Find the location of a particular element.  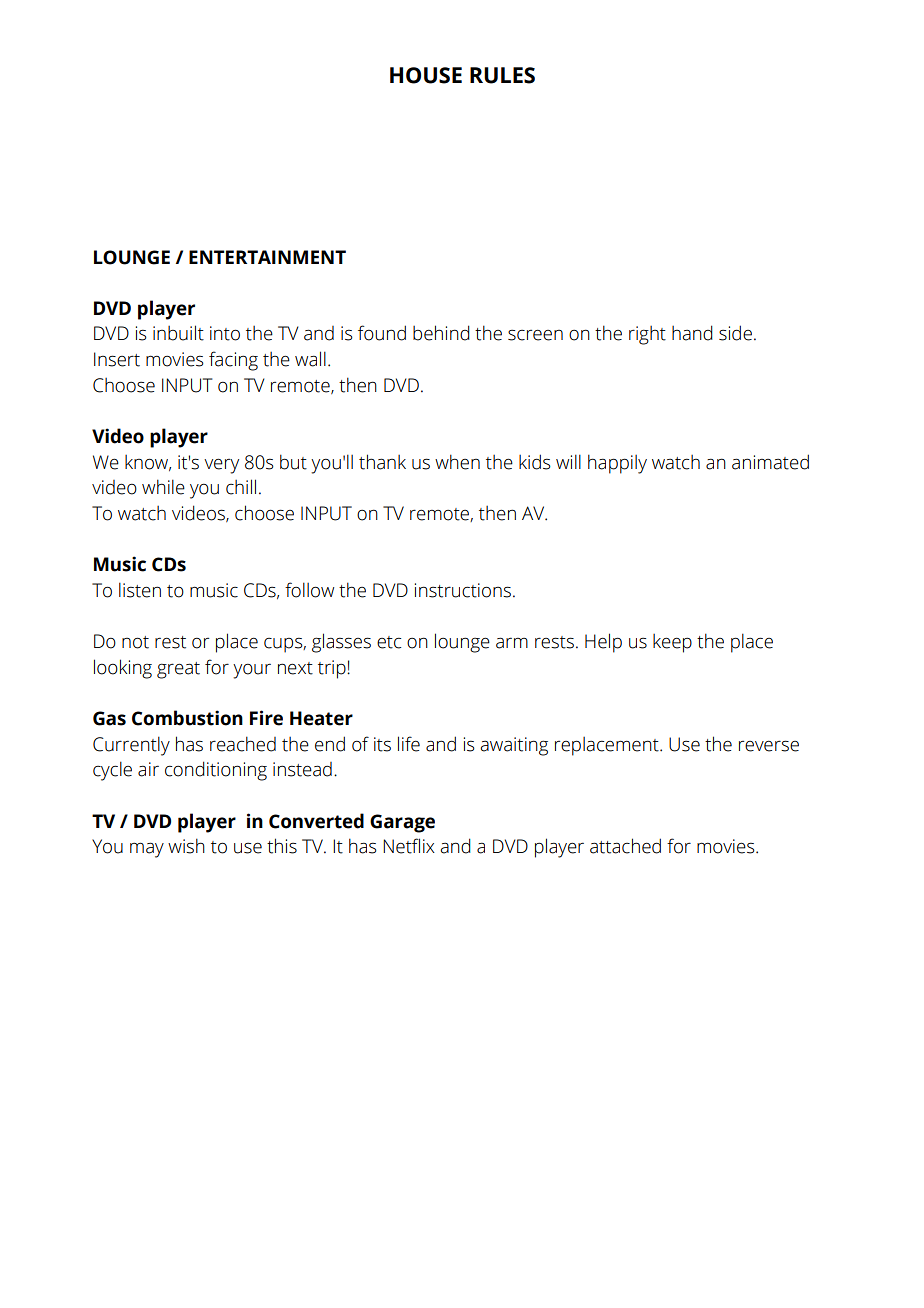

wish is located at coordinates (186, 846).
